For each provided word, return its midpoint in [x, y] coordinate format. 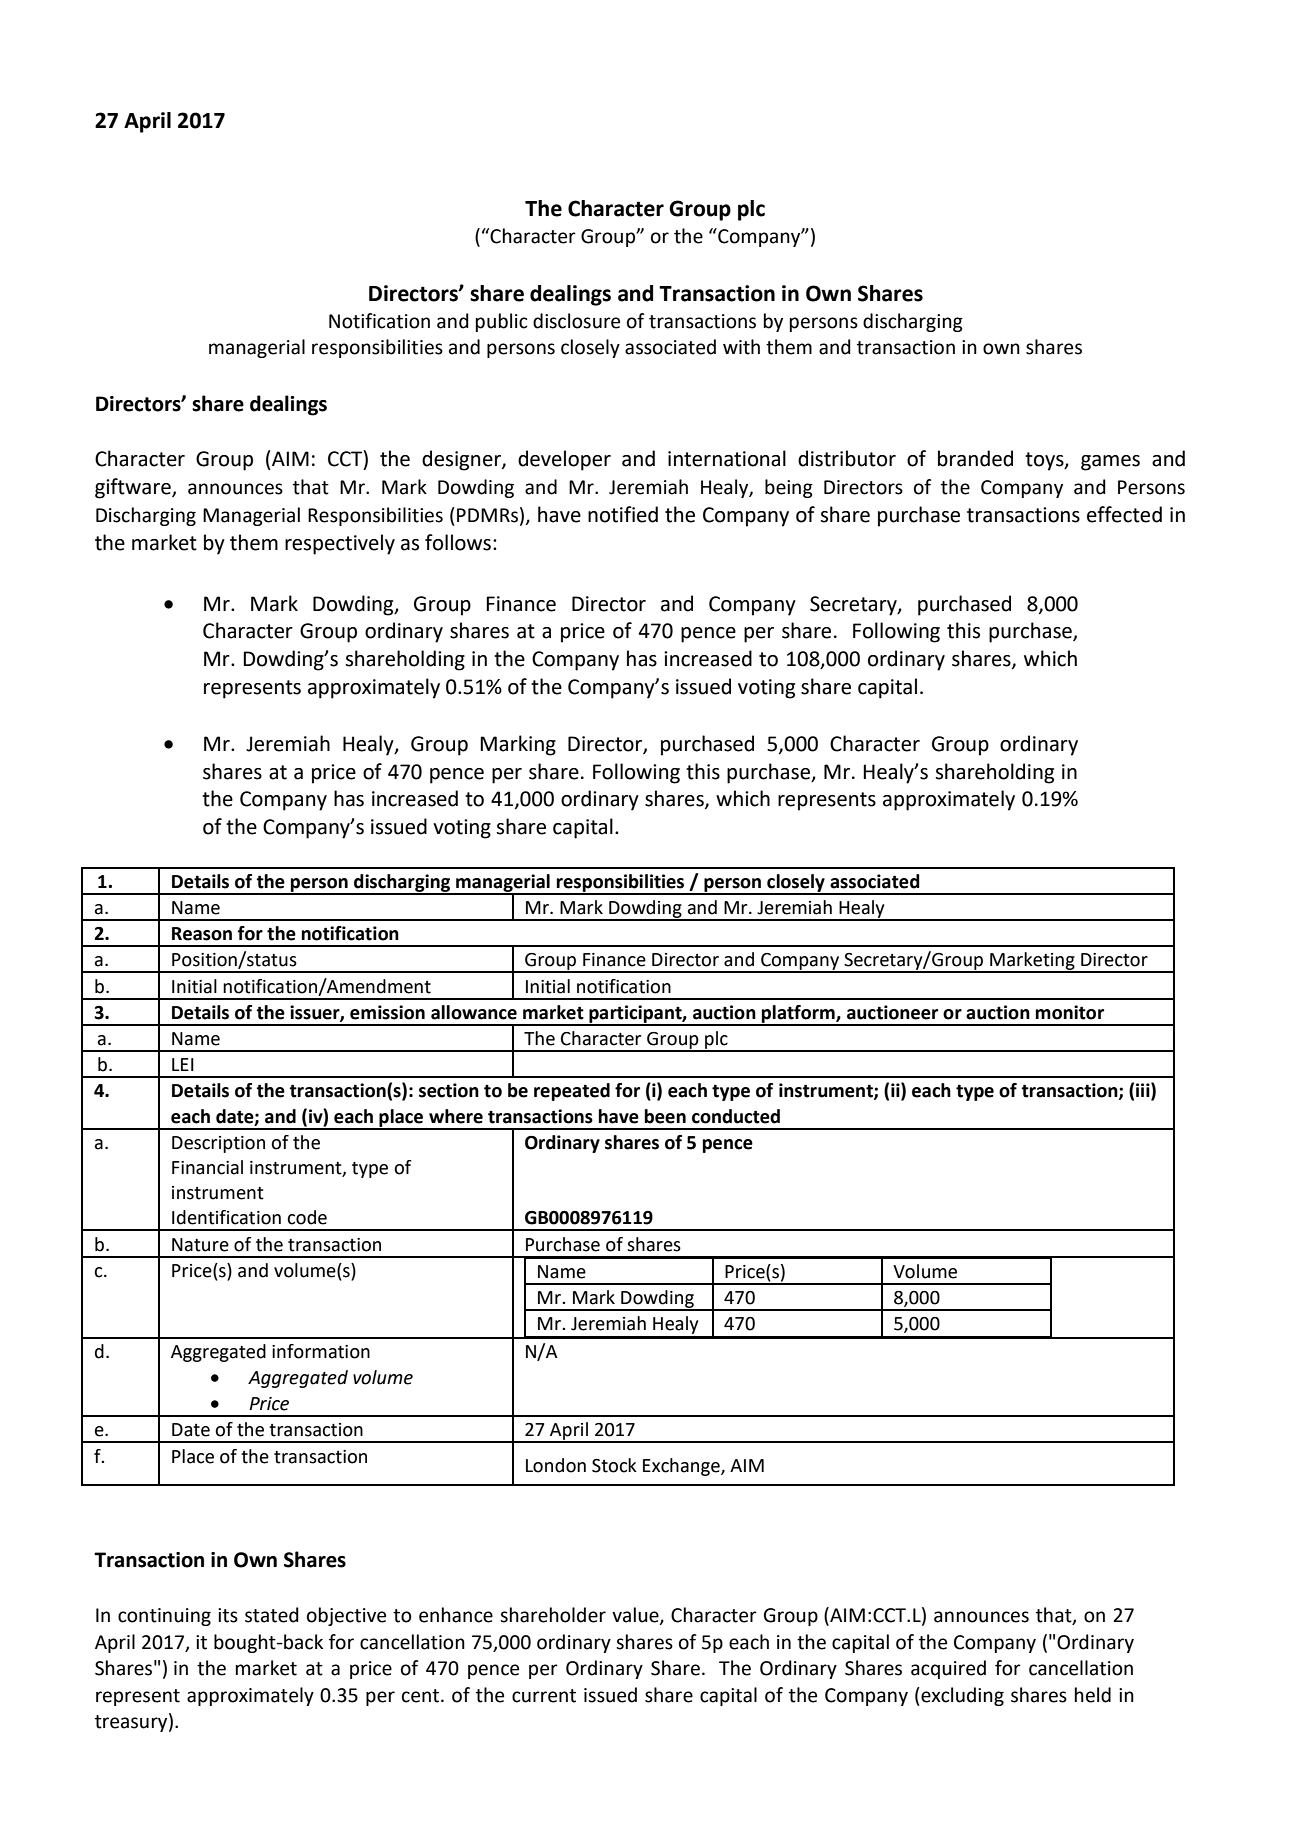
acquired [948, 1669]
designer [462, 460]
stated [272, 1615]
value [636, 1616]
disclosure [576, 321]
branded [975, 458]
